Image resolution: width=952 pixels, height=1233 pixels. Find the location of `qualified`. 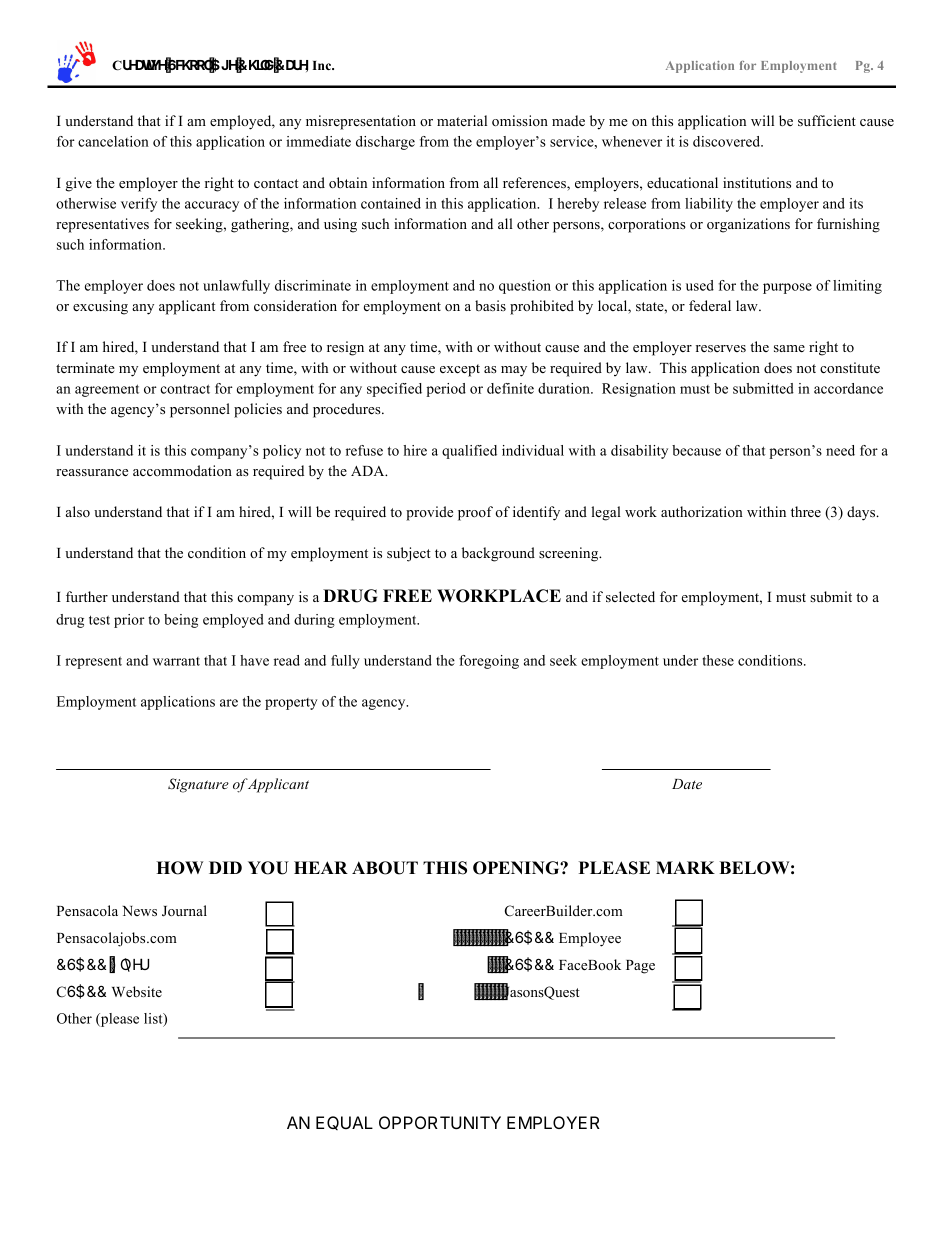

qualified is located at coordinates (469, 452).
